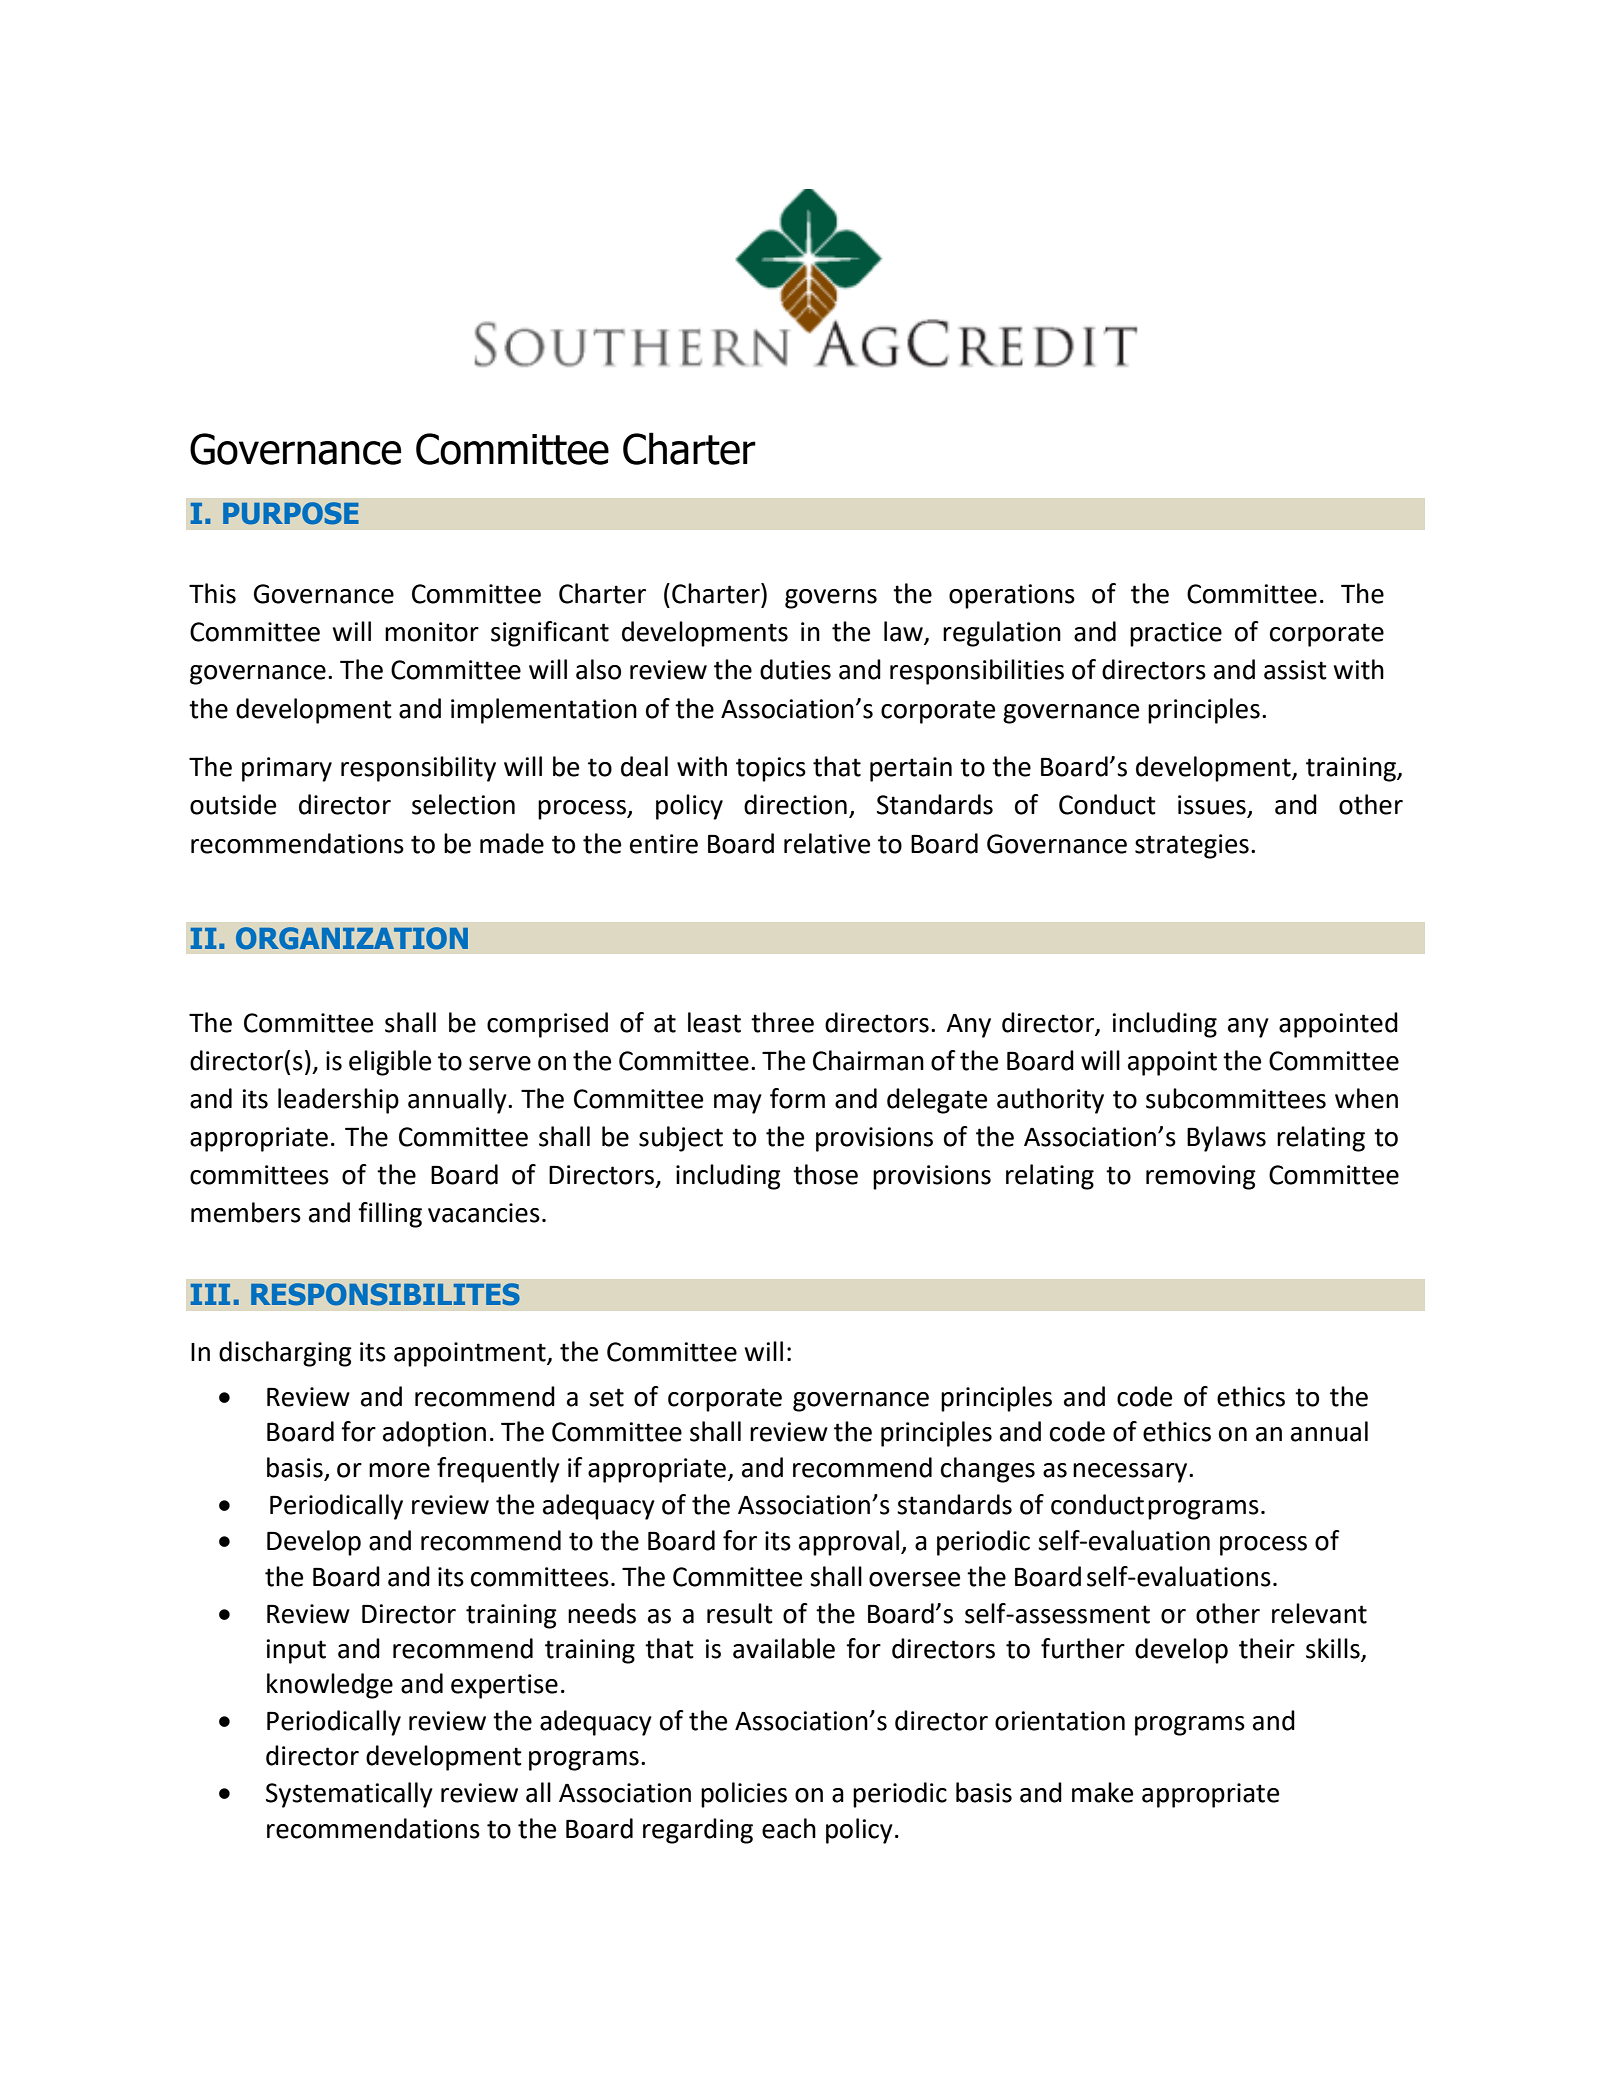 This image has height=2084, width=1610. Describe the element at coordinates (744, 1795) in the image. I see `policies` at that location.
